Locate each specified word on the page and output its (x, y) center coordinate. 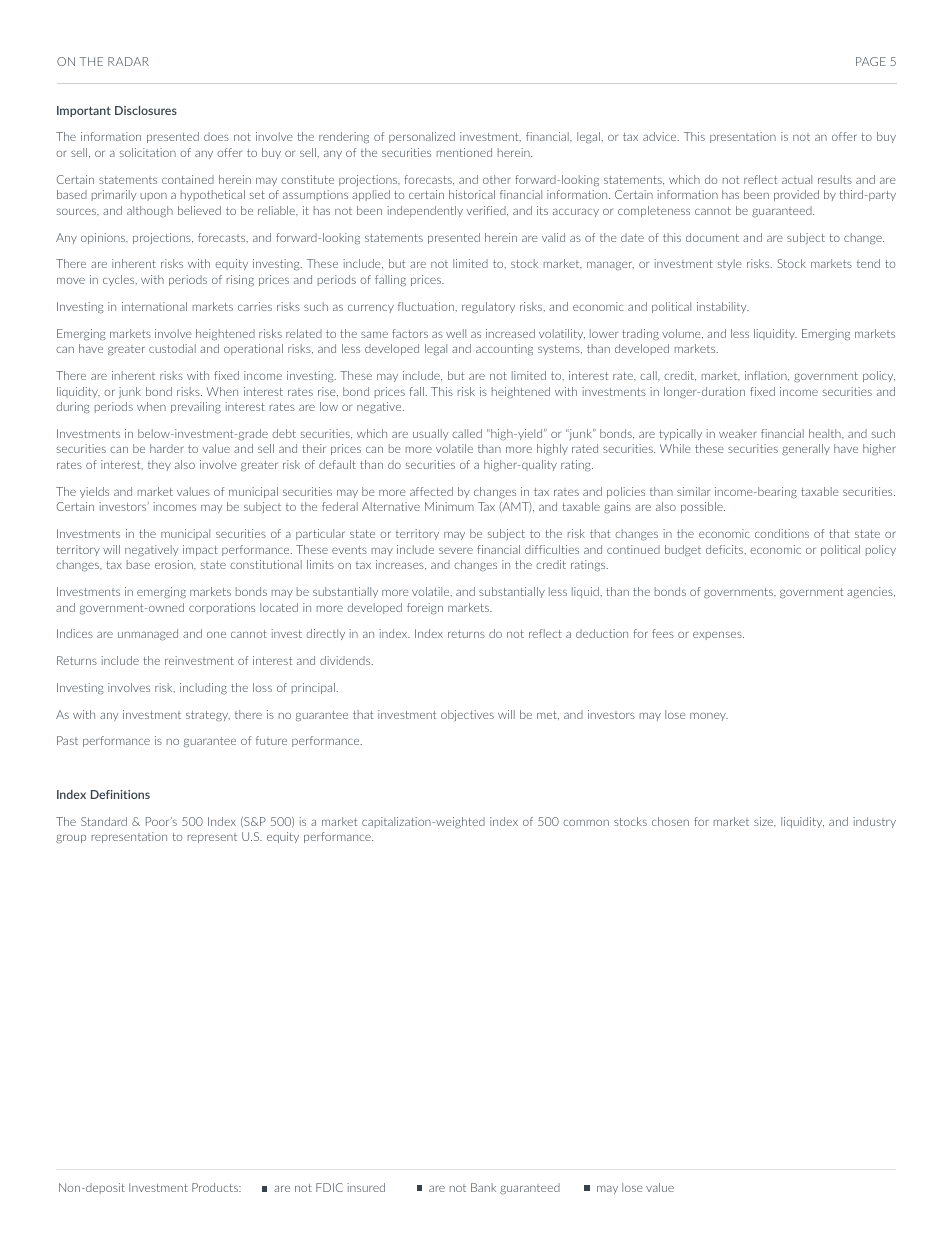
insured (366, 1187)
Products (216, 1187)
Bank (483, 1187)
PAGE (871, 61)
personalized (422, 137)
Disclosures (146, 110)
